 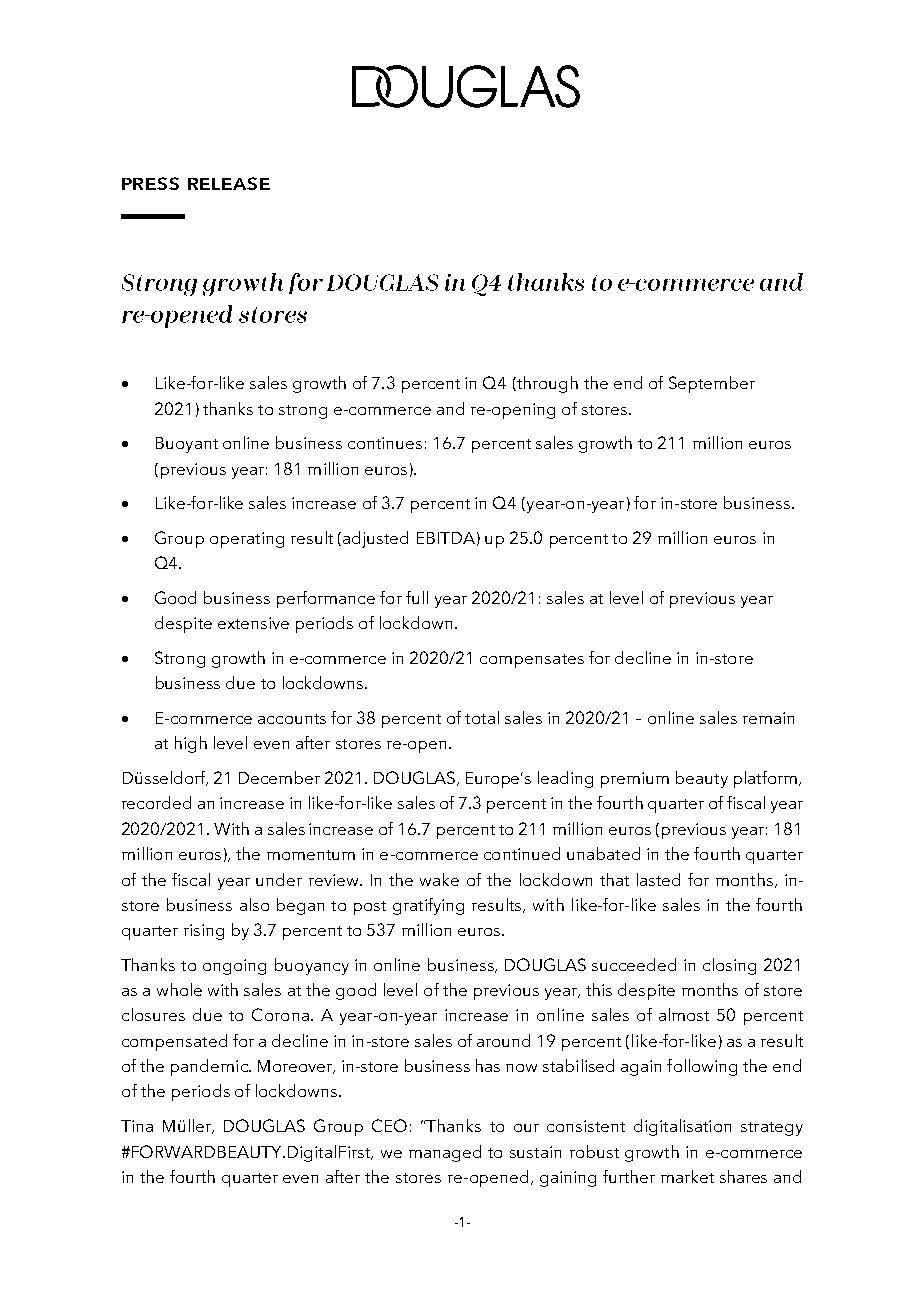 I want to click on high, so click(x=191, y=744).
